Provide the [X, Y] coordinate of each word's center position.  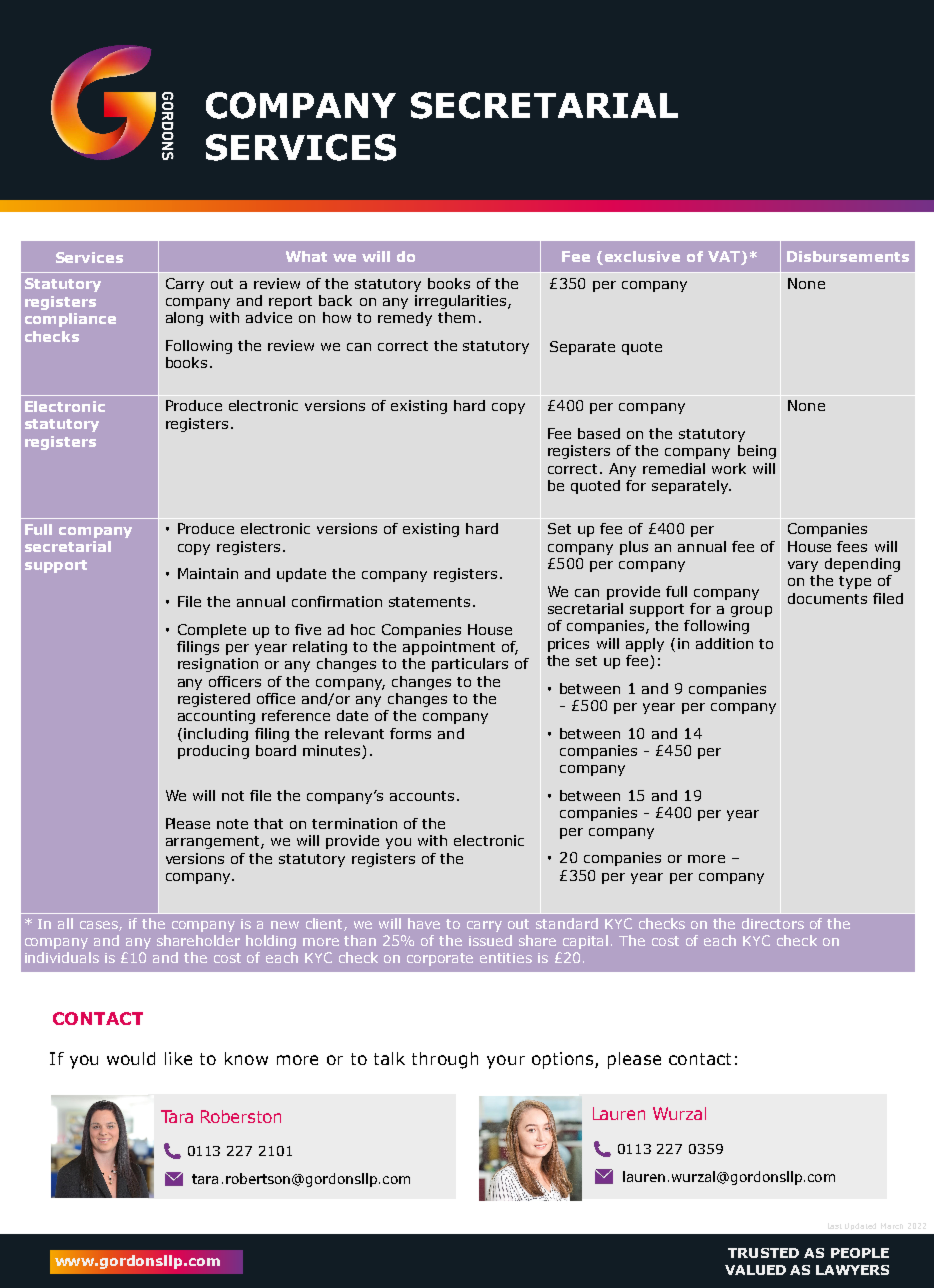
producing [213, 752]
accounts [422, 796]
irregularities [462, 302]
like [178, 1058]
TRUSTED [763, 1253]
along [184, 319]
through [445, 1060]
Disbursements [848, 256]
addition [724, 643]
